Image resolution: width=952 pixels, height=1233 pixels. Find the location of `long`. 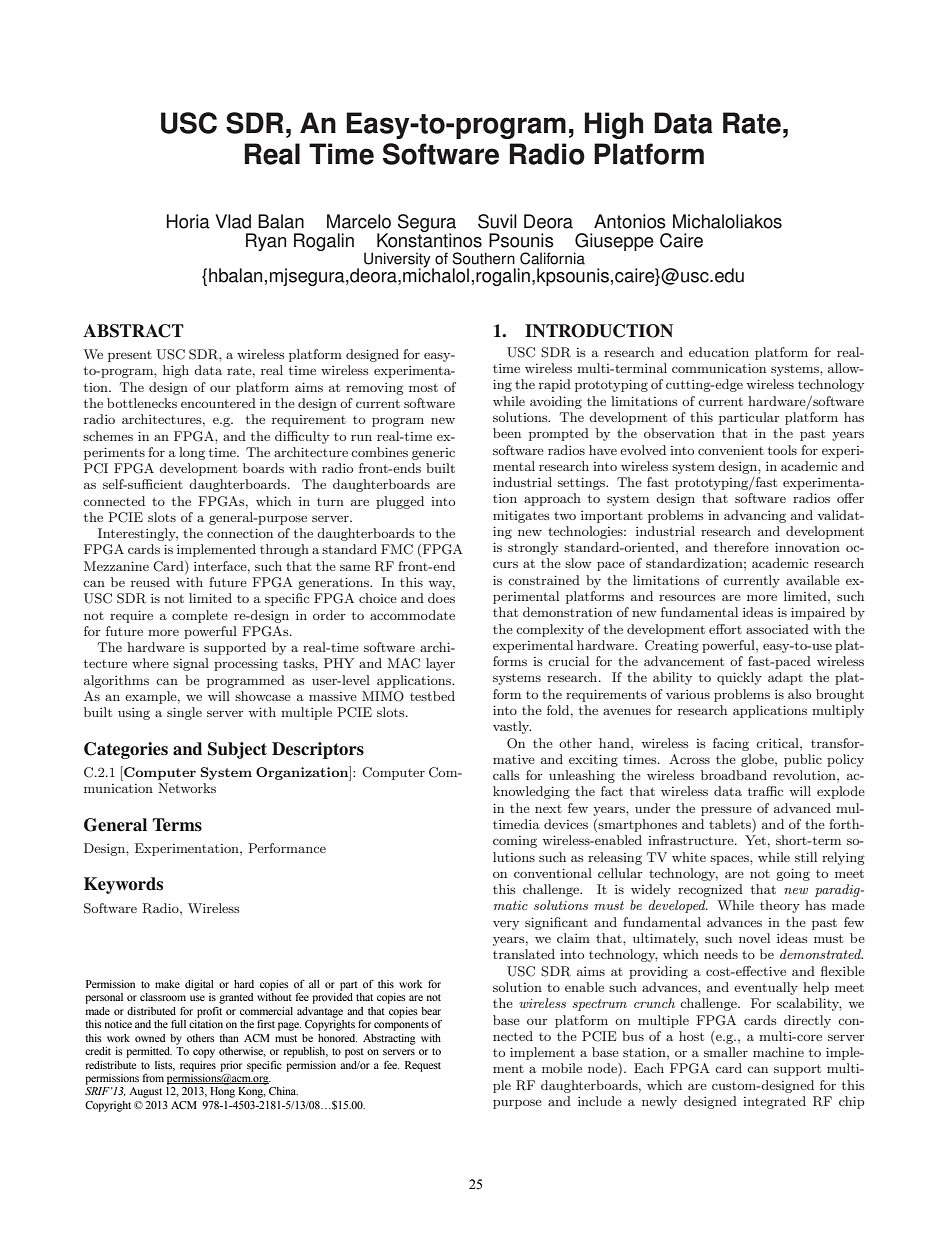

long is located at coordinates (192, 453).
